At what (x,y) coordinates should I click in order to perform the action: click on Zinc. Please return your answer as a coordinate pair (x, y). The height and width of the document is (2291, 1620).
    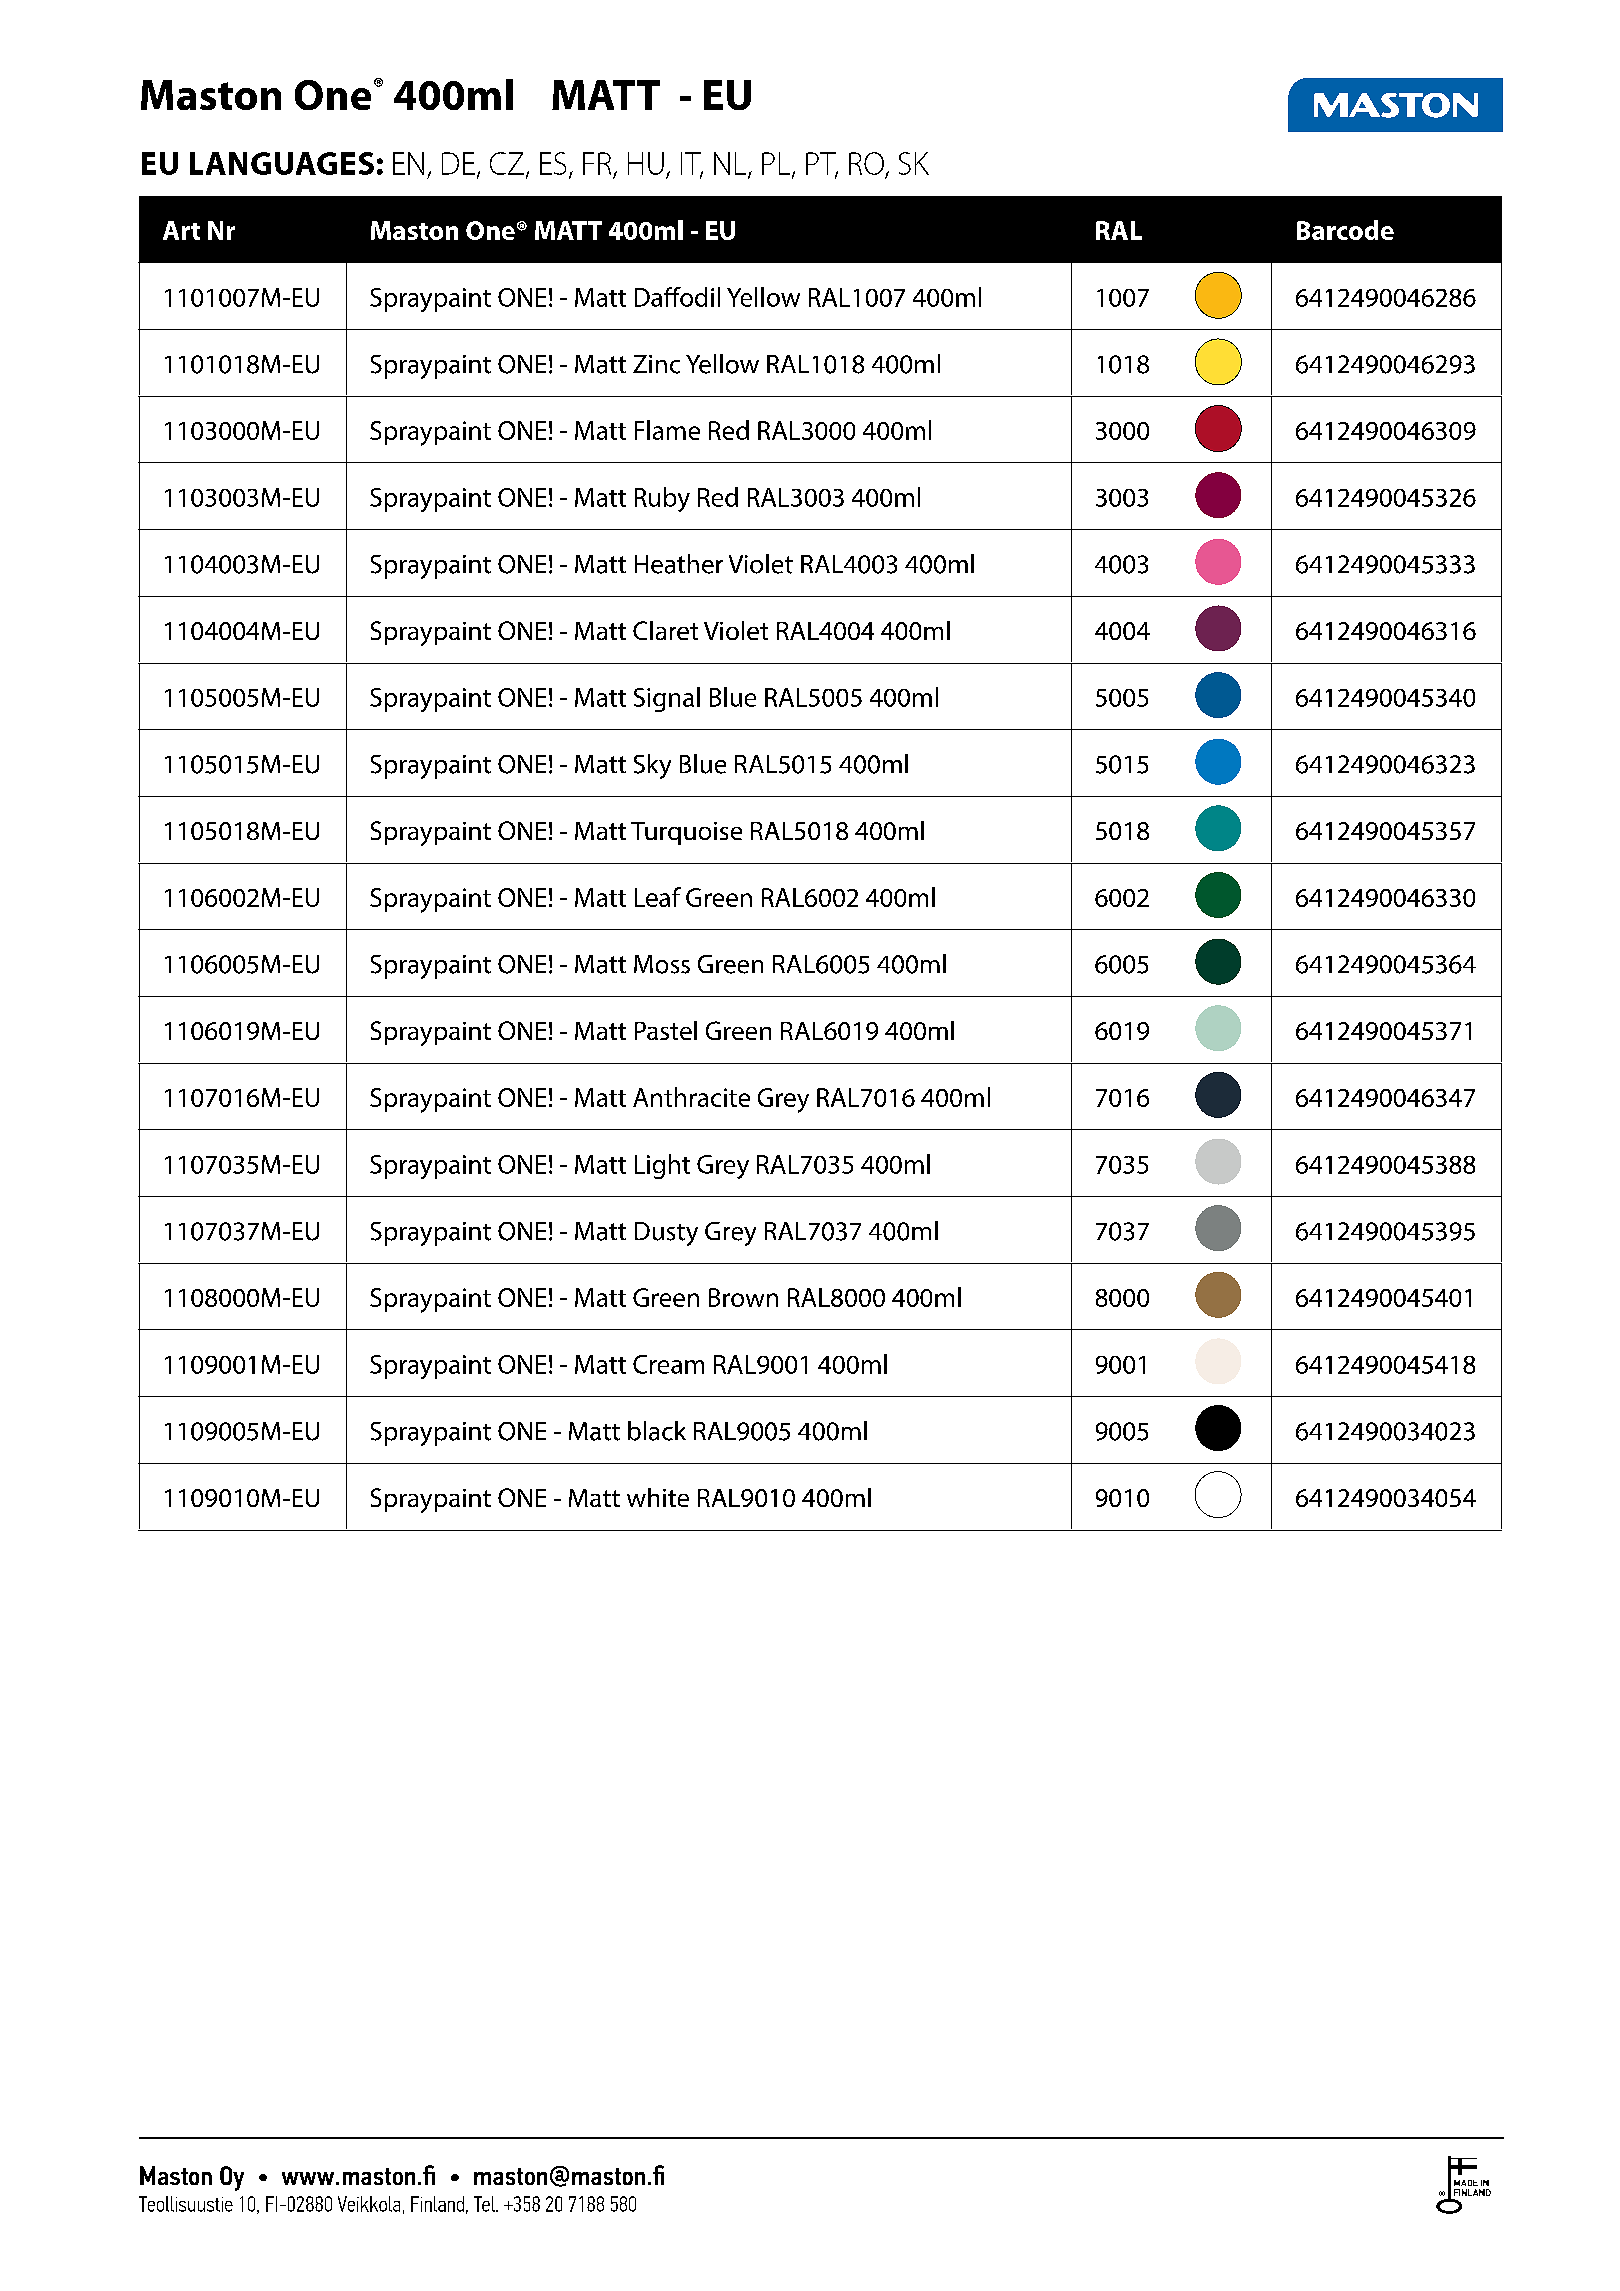
    Looking at the image, I should click on (656, 364).
